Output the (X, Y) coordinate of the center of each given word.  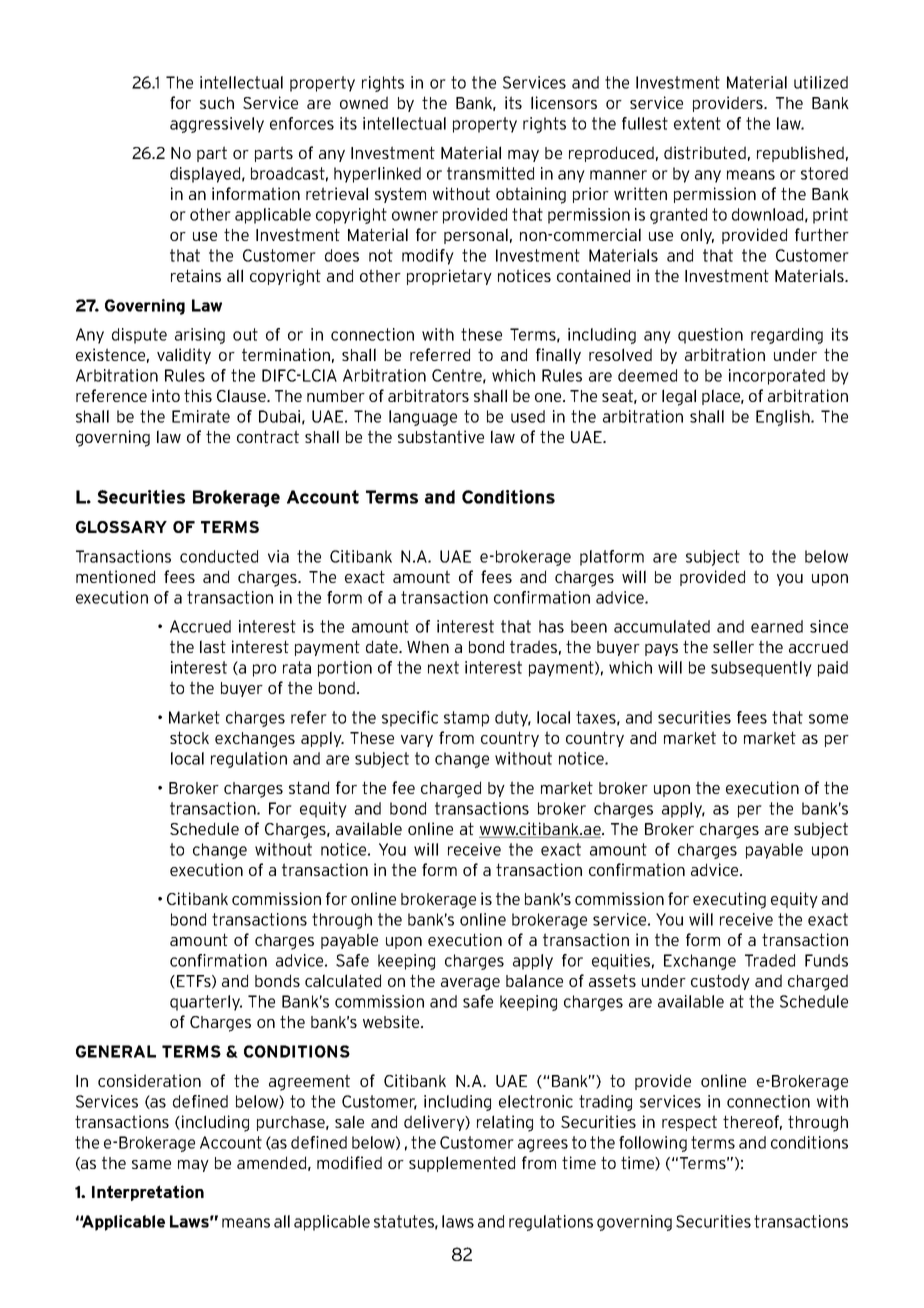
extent (697, 123)
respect (689, 1123)
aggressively (217, 125)
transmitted (490, 173)
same (151, 1164)
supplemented (462, 1164)
